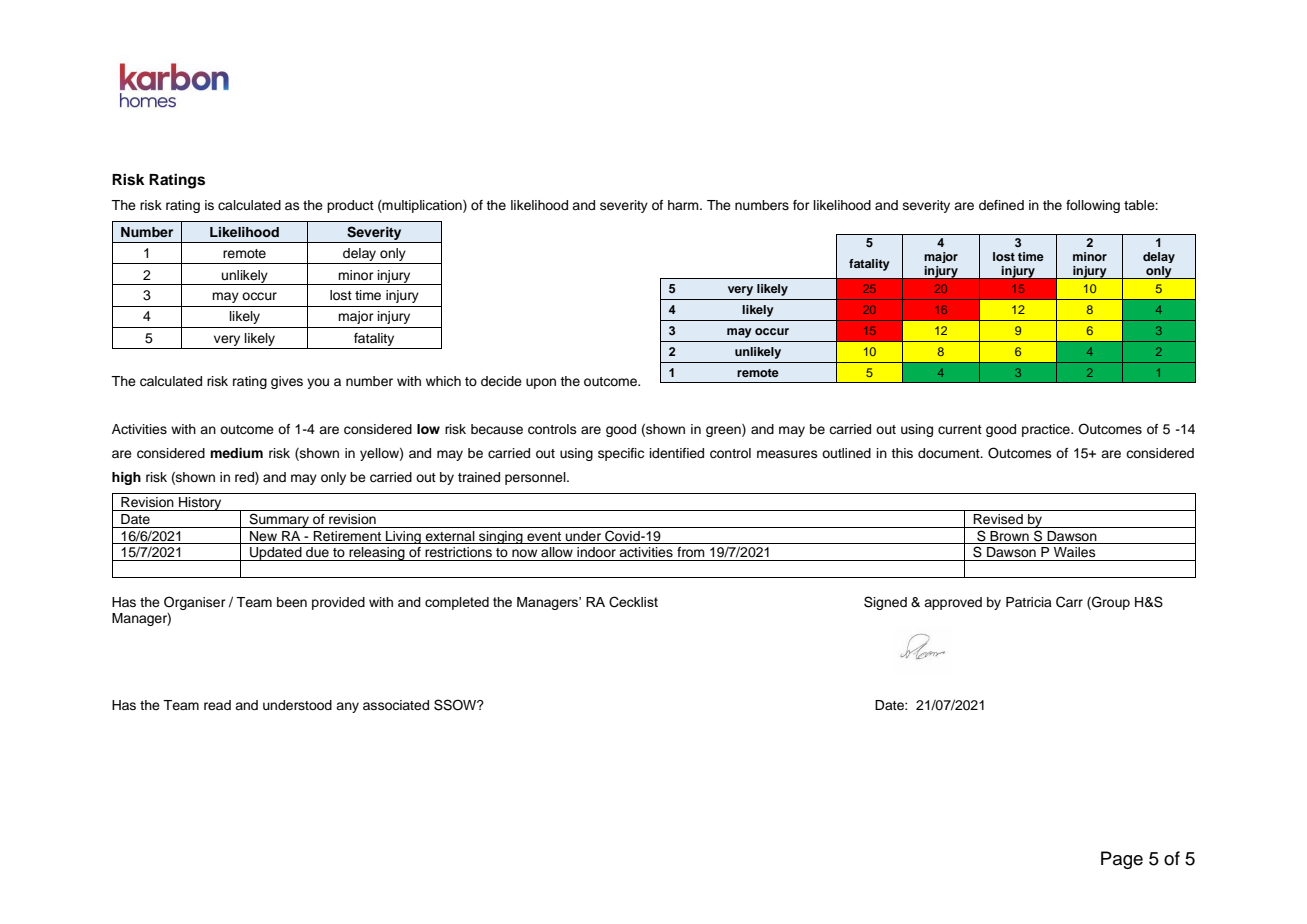 This screenshot has width=1307, height=924. What do you see at coordinates (217, 705) in the screenshot?
I see `read` at bounding box center [217, 705].
